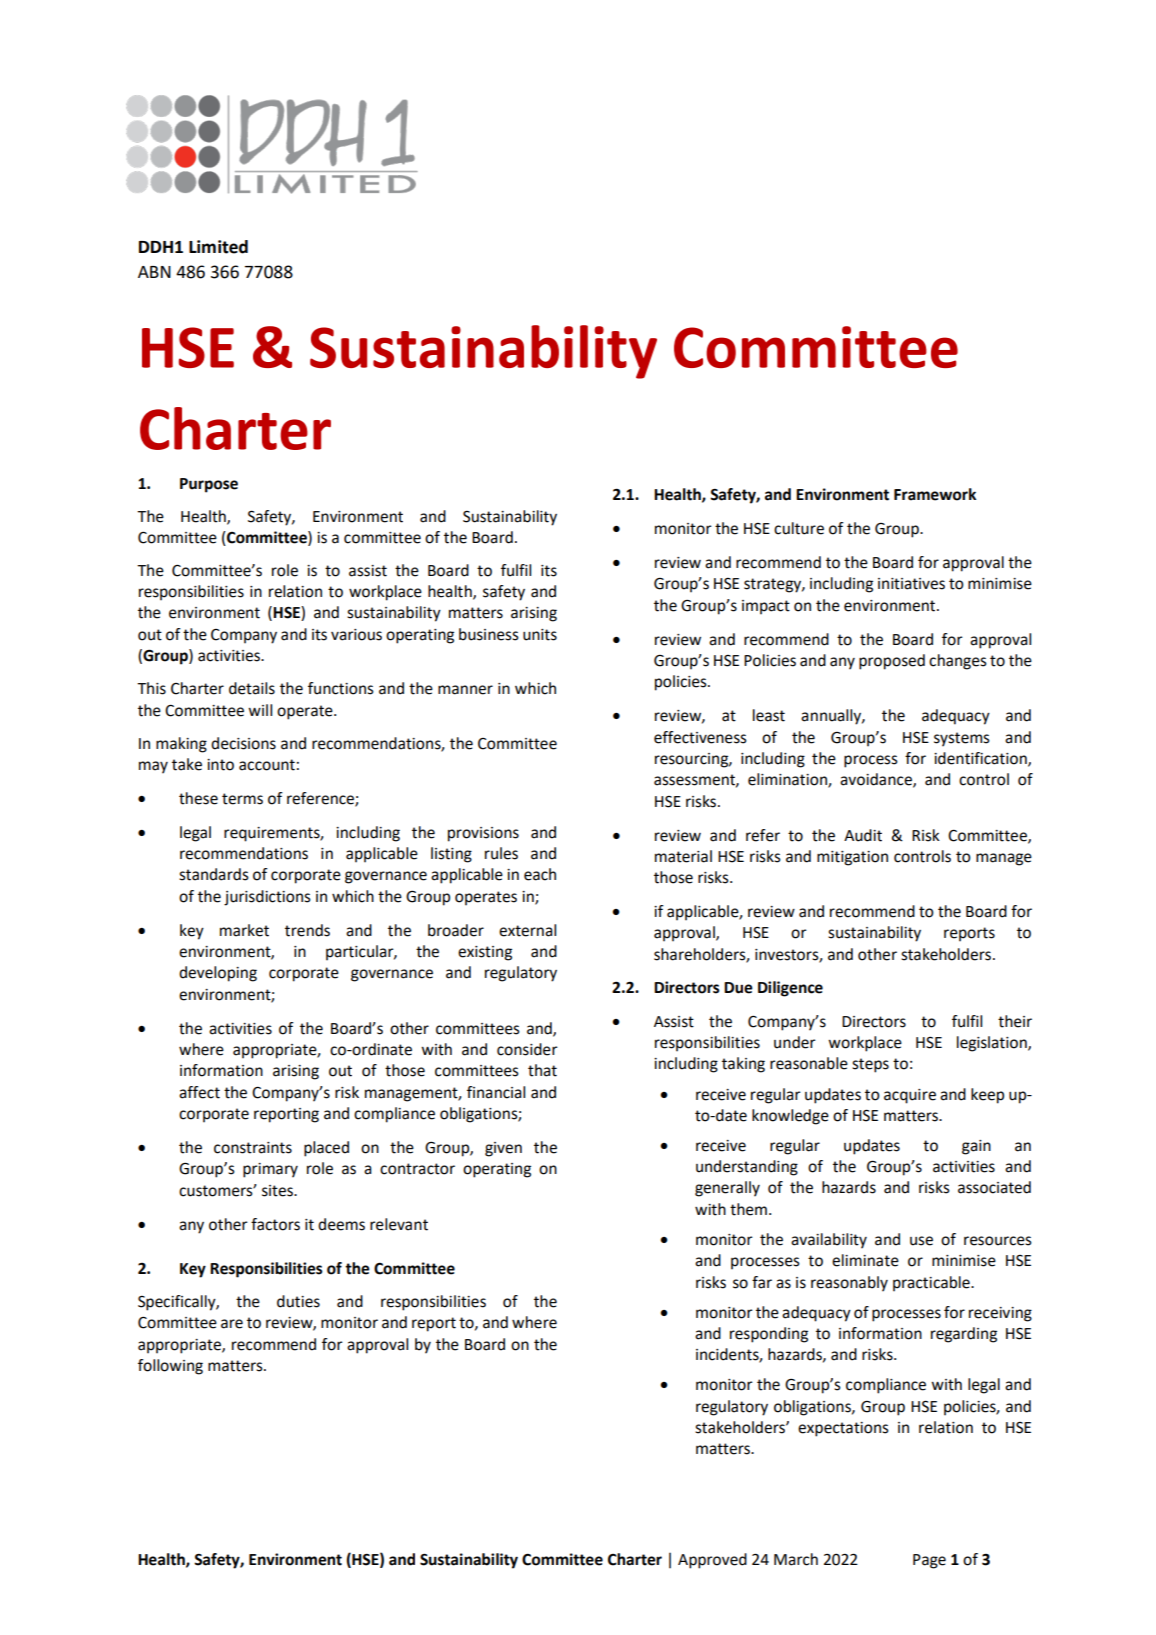 The width and height of the document is (1156, 1635). I want to click on acquire, so click(910, 1096).
